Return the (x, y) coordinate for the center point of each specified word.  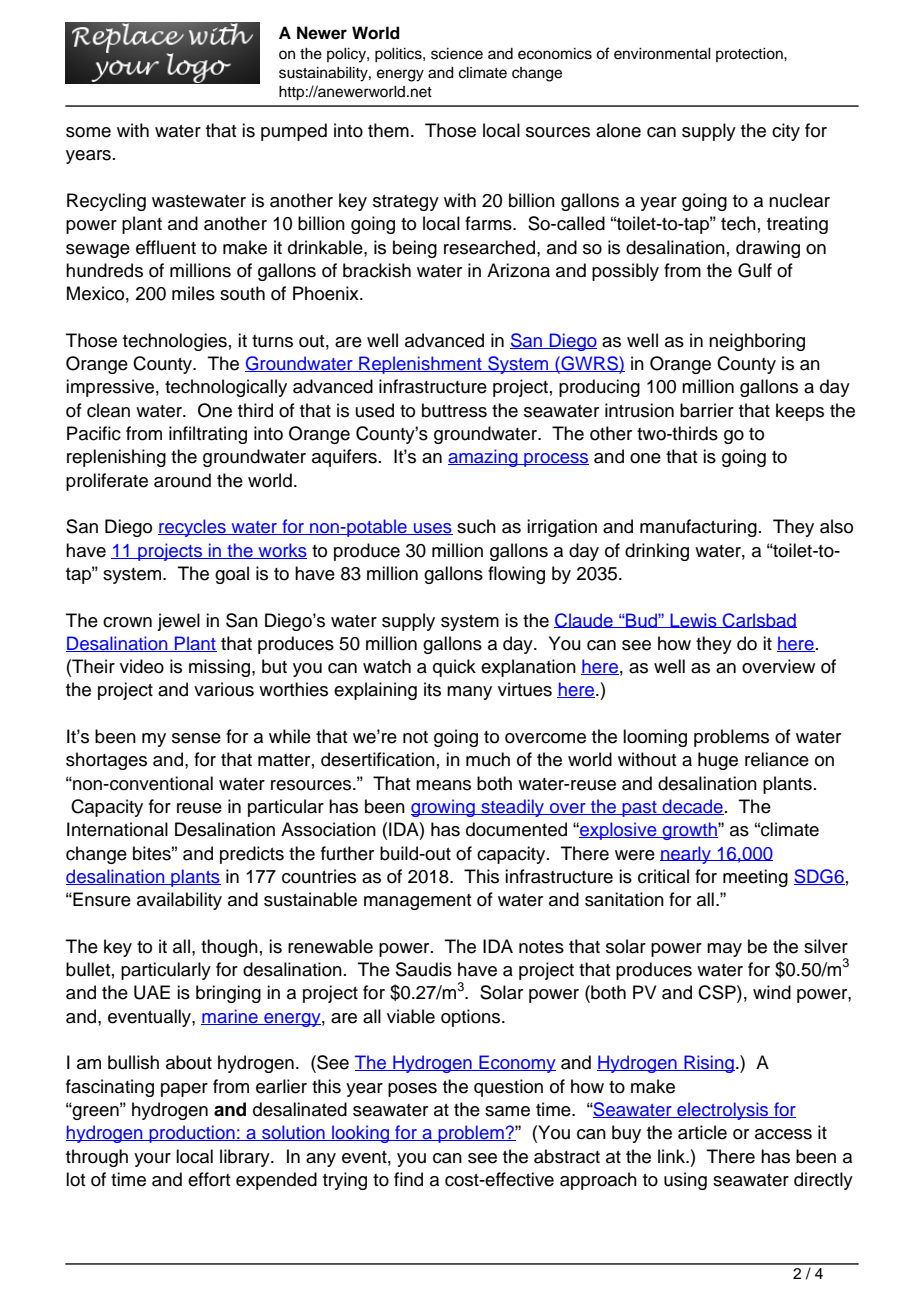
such (476, 526)
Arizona (518, 270)
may (724, 950)
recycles (193, 528)
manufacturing (698, 528)
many (469, 693)
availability (179, 901)
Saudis (424, 969)
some (88, 132)
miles (193, 293)
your (152, 1160)
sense (196, 738)
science (457, 54)
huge (718, 761)
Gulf (755, 270)
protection (750, 55)
